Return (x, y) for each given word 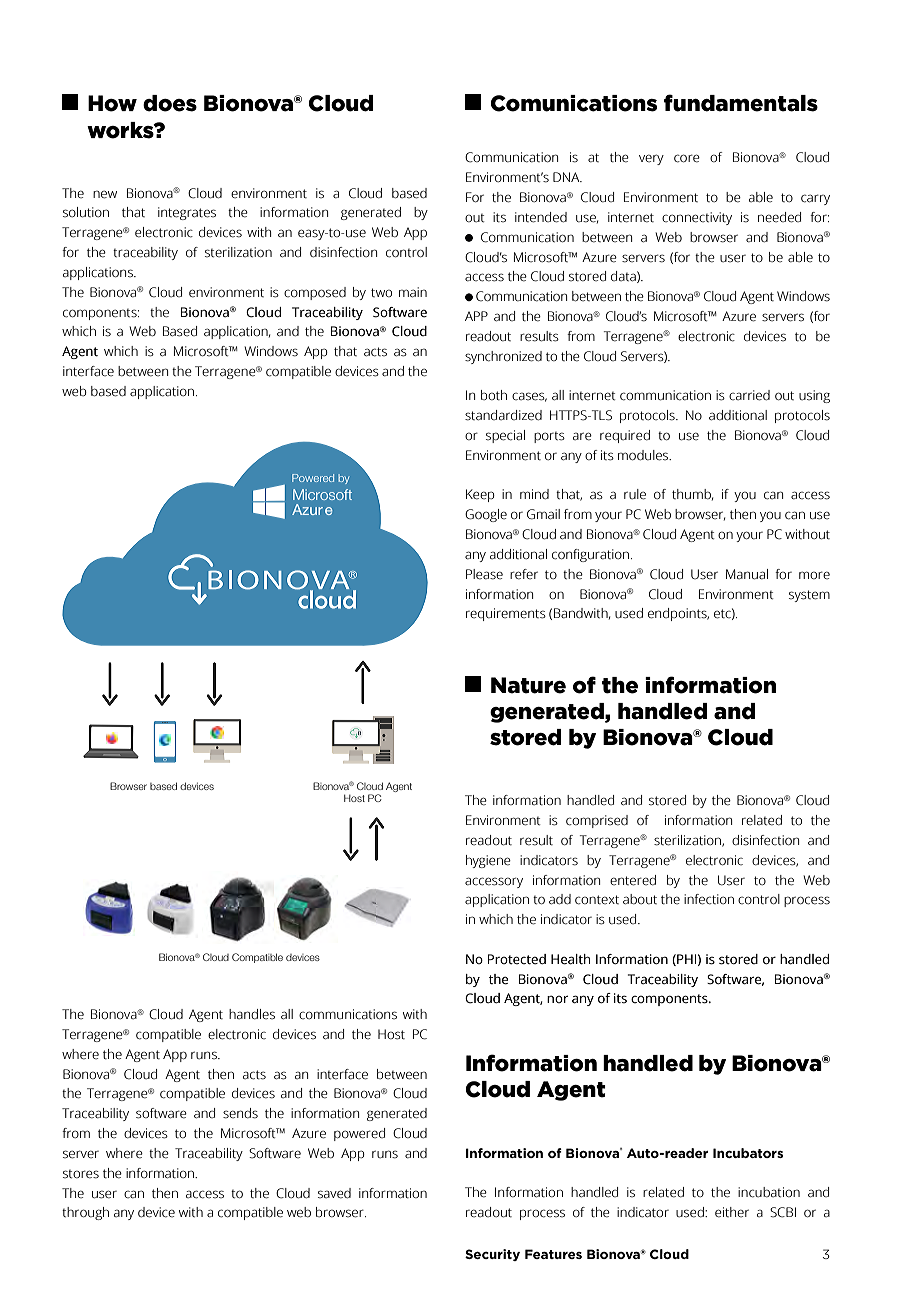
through (85, 1213)
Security (492, 1255)
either (732, 1212)
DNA (567, 177)
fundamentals (741, 103)
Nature (528, 685)
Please (484, 574)
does (170, 103)
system (809, 596)
